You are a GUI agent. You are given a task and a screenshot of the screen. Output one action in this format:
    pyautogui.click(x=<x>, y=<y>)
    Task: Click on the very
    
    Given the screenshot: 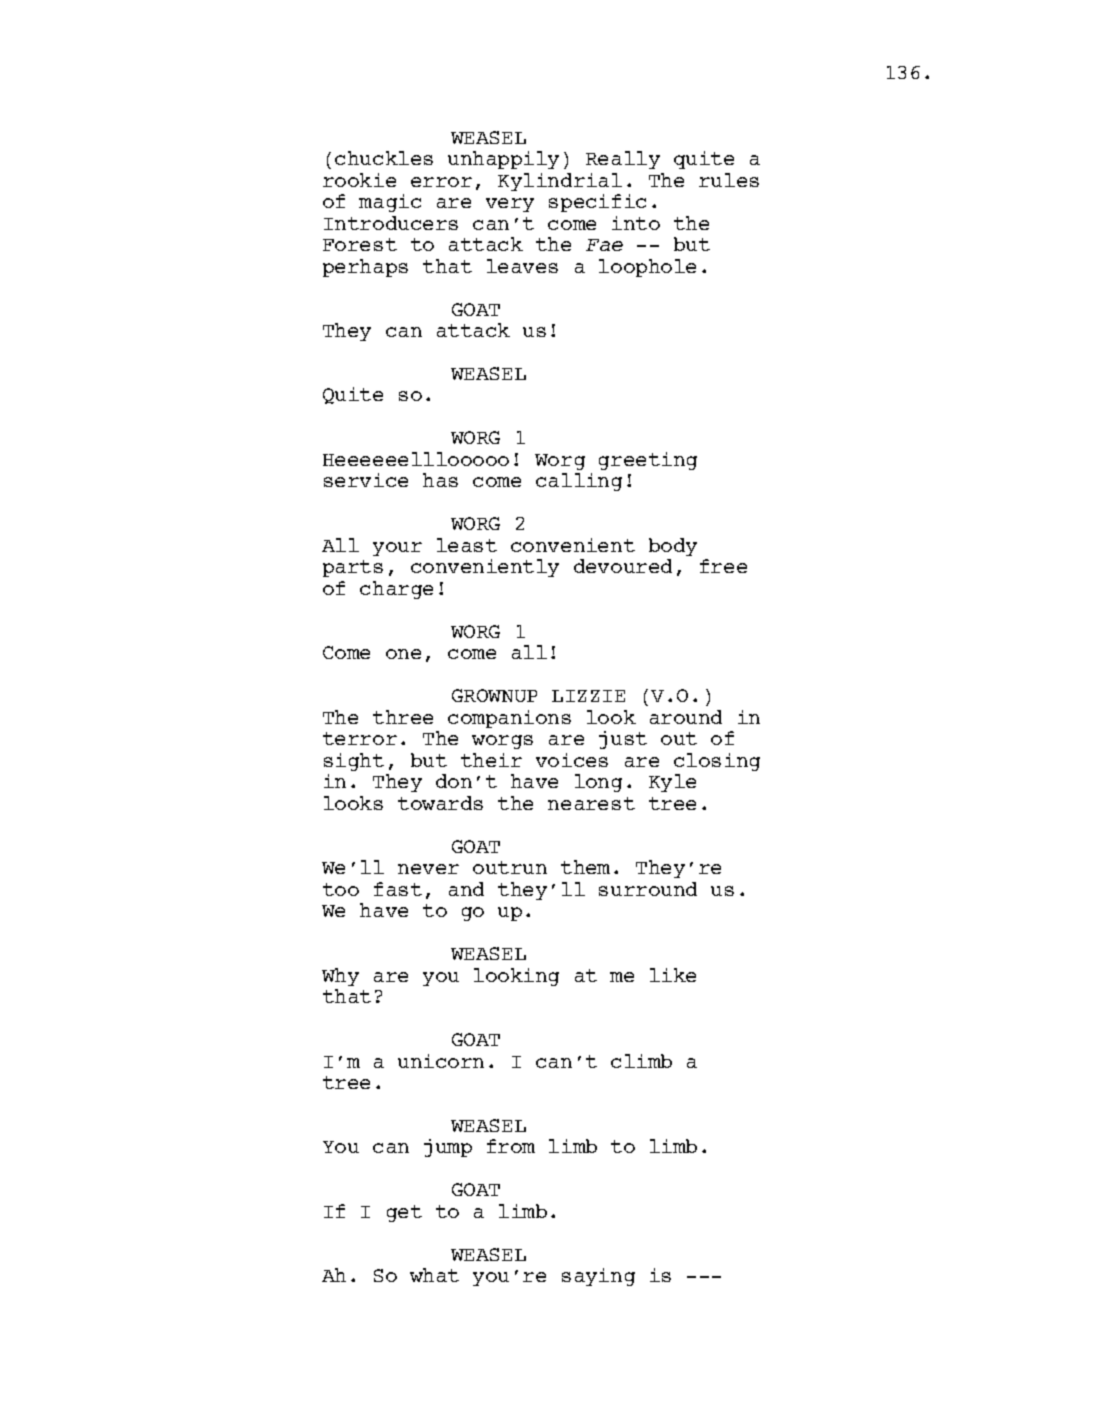 What is the action you would take?
    pyautogui.click(x=510, y=205)
